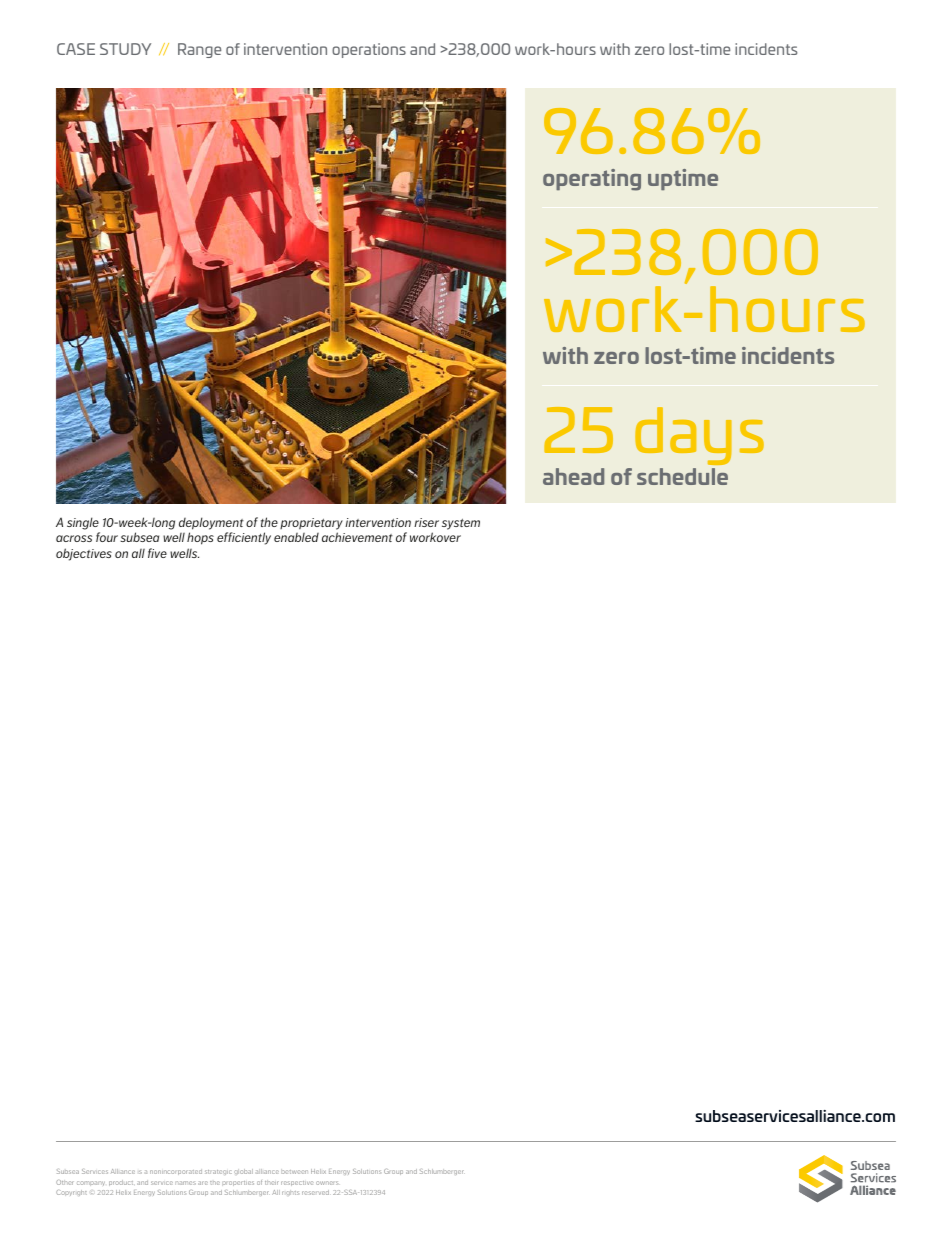 This screenshot has height=1233, width=952. Describe the element at coordinates (592, 180) in the screenshot. I see `operating` at that location.
